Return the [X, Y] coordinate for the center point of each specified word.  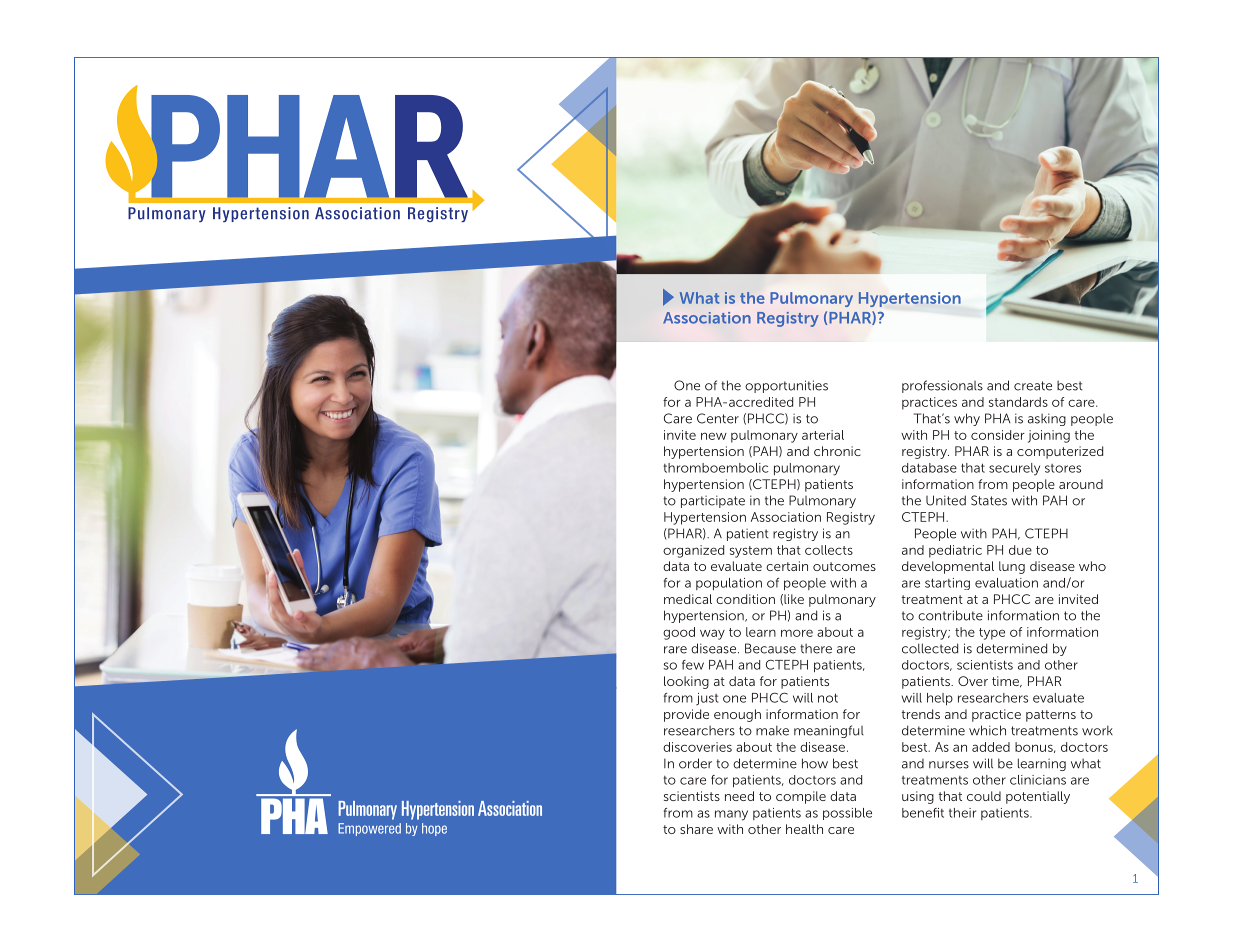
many [731, 815]
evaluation [1006, 583]
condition [745, 599]
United [946, 500]
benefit [923, 813]
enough [737, 715]
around [1081, 484]
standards [1018, 402]
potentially [1038, 797]
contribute [950, 615]
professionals [942, 386]
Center [718, 418]
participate [713, 501]
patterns [1051, 716]
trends [921, 714]
